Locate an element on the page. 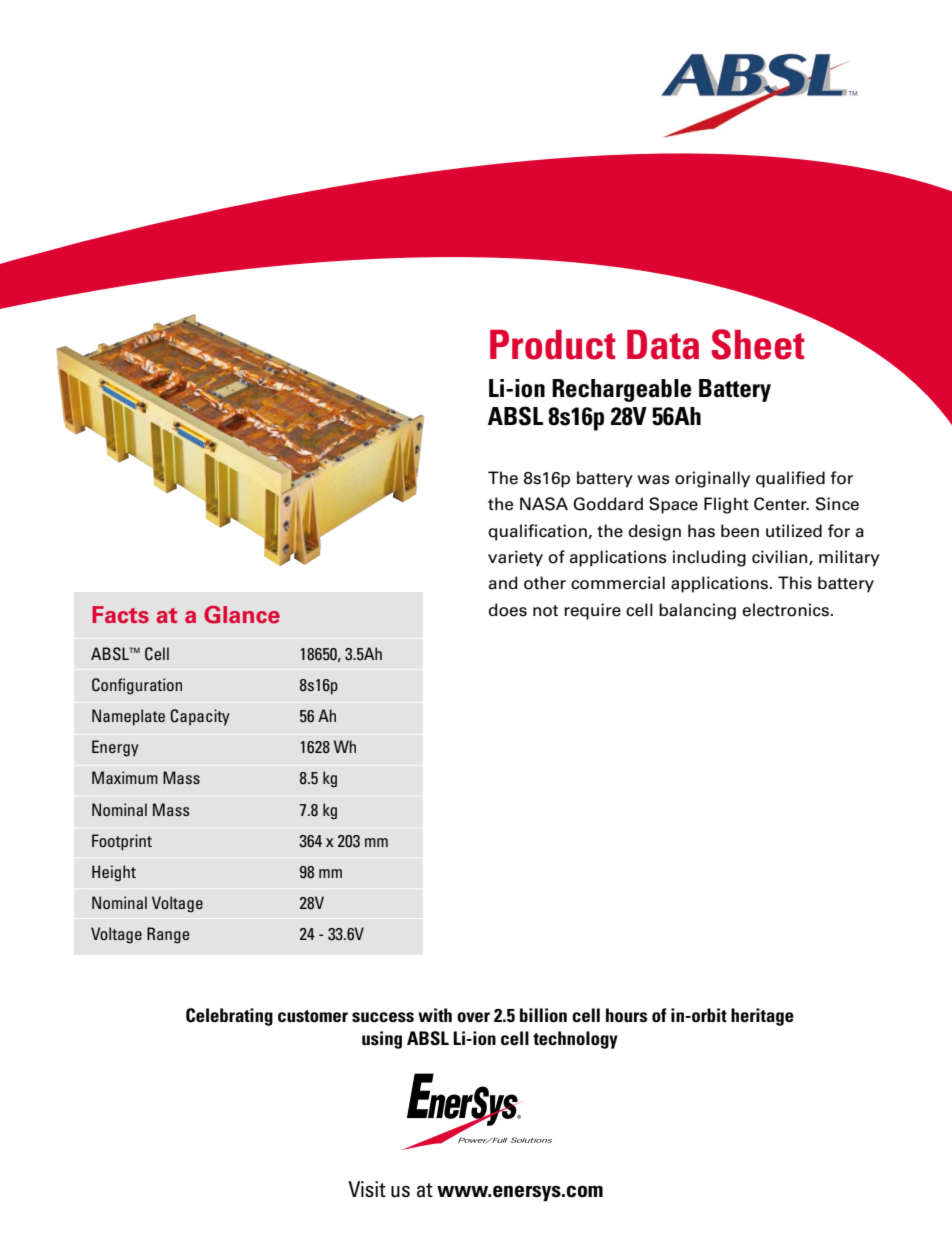  over is located at coordinates (473, 1017).
